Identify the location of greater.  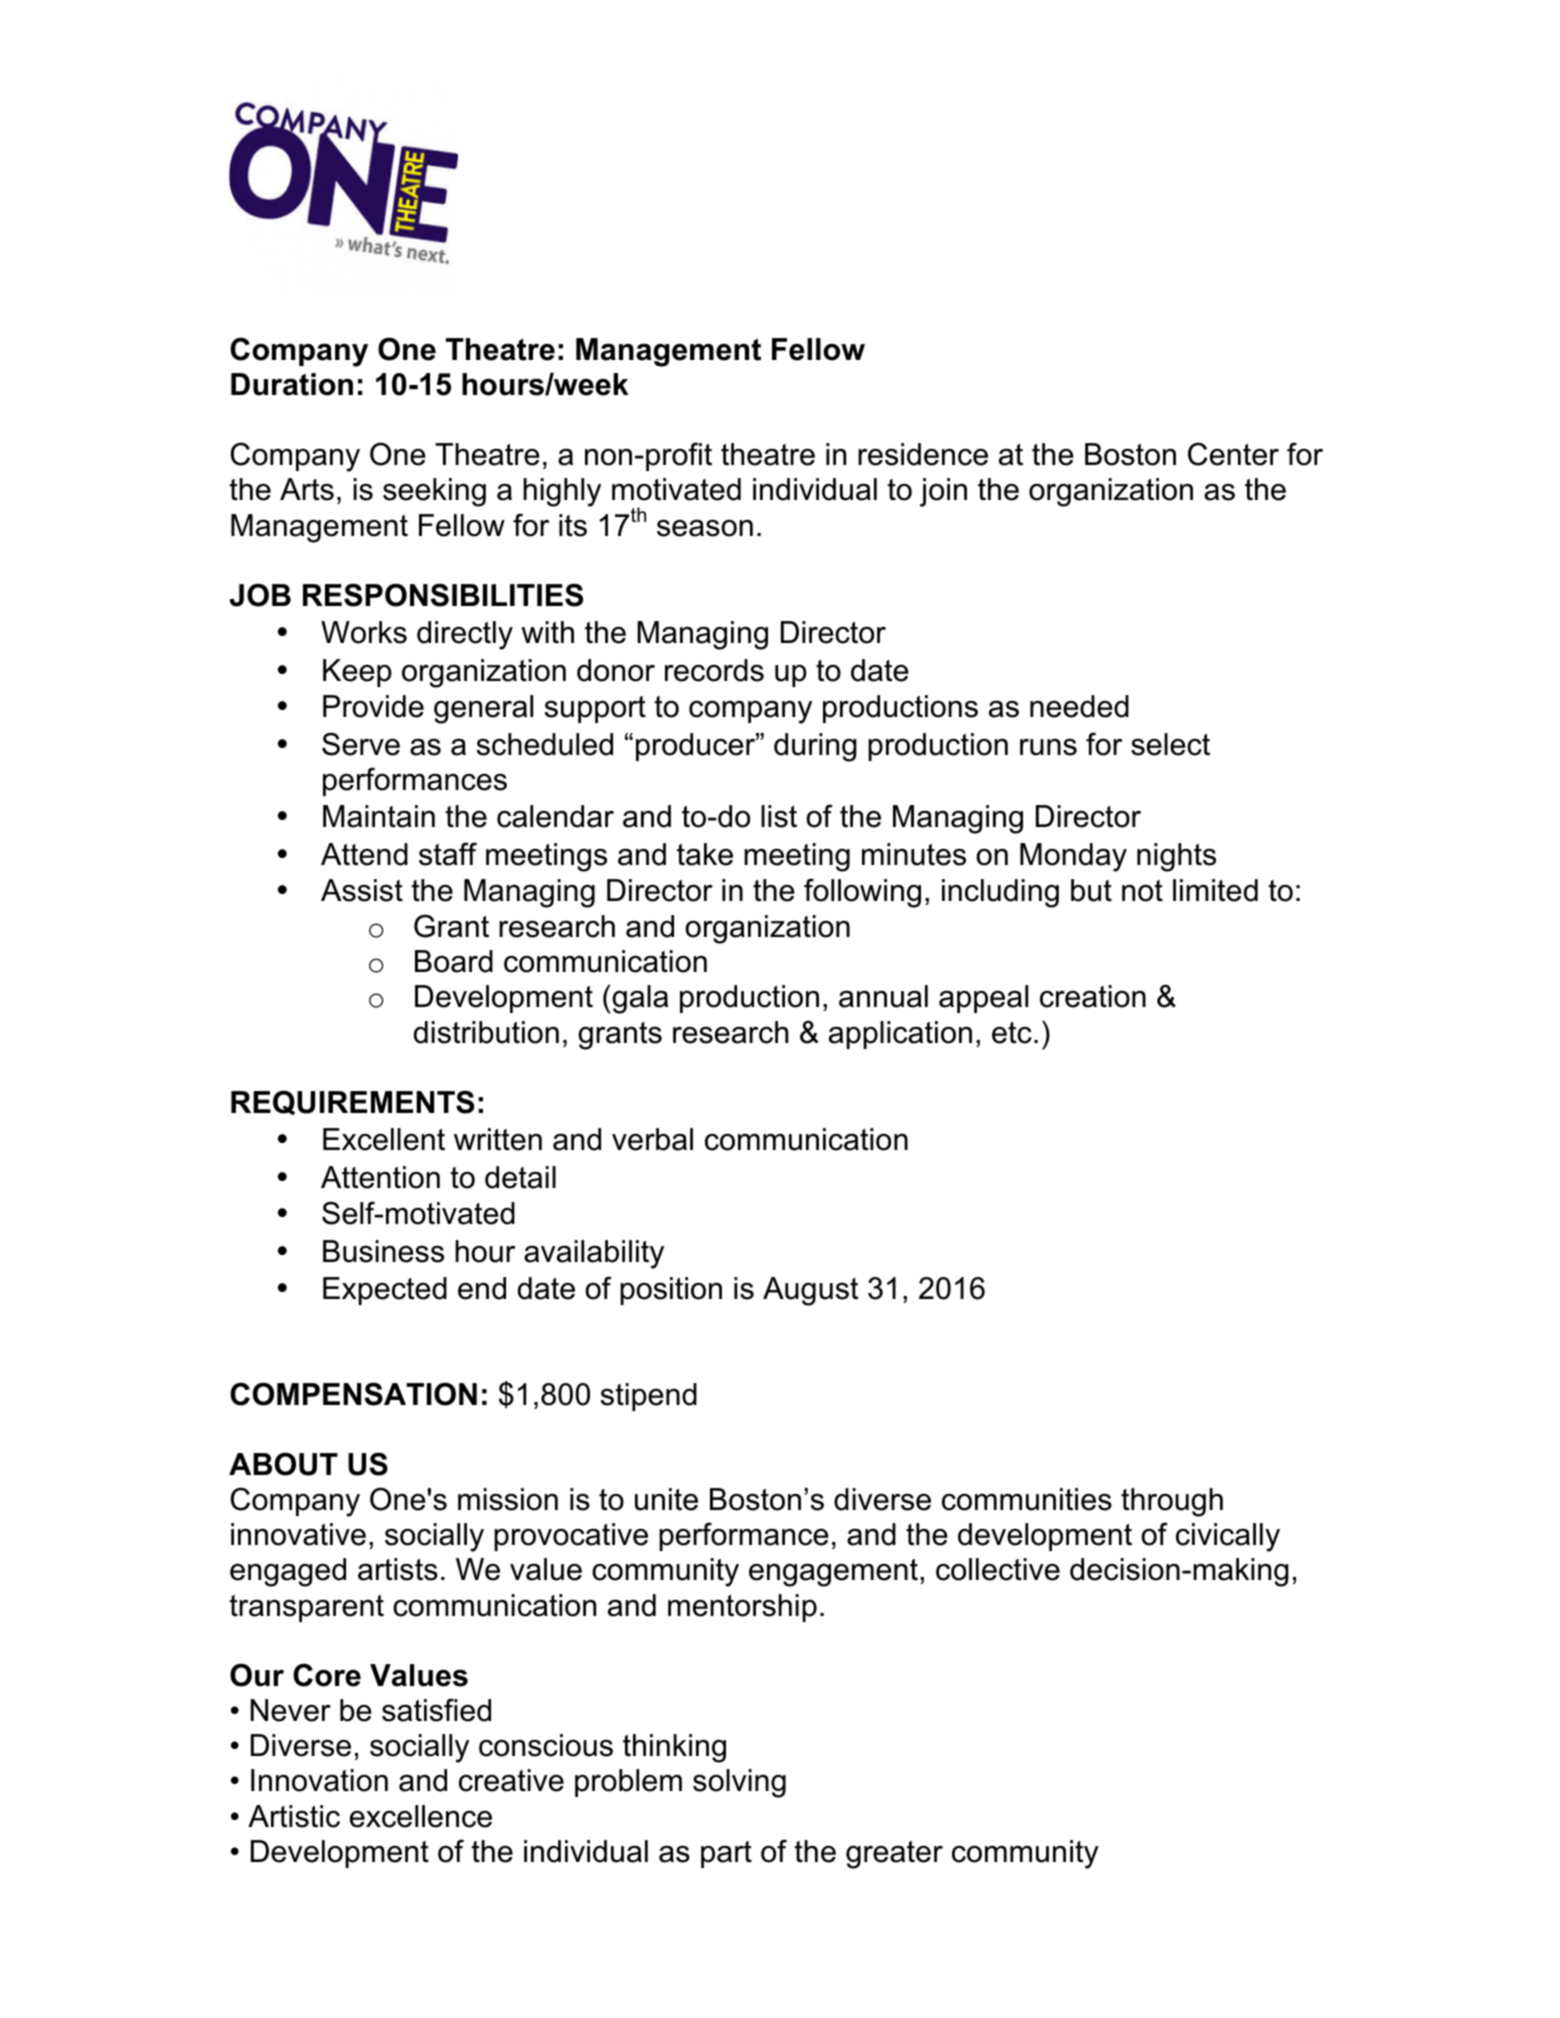
(894, 1855).
